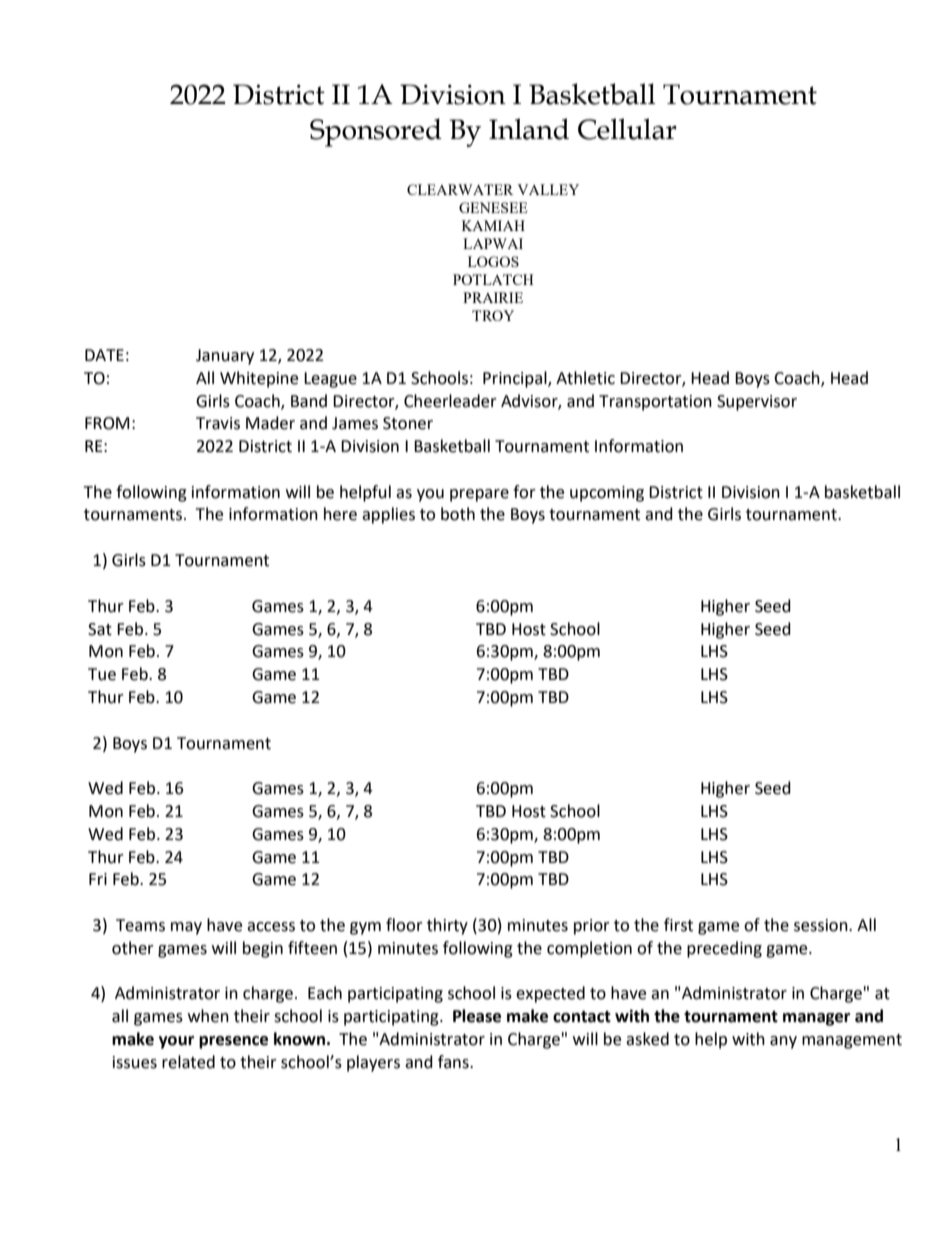 This screenshot has height=1233, width=952. What do you see at coordinates (477, 1016) in the screenshot?
I see `Please` at bounding box center [477, 1016].
